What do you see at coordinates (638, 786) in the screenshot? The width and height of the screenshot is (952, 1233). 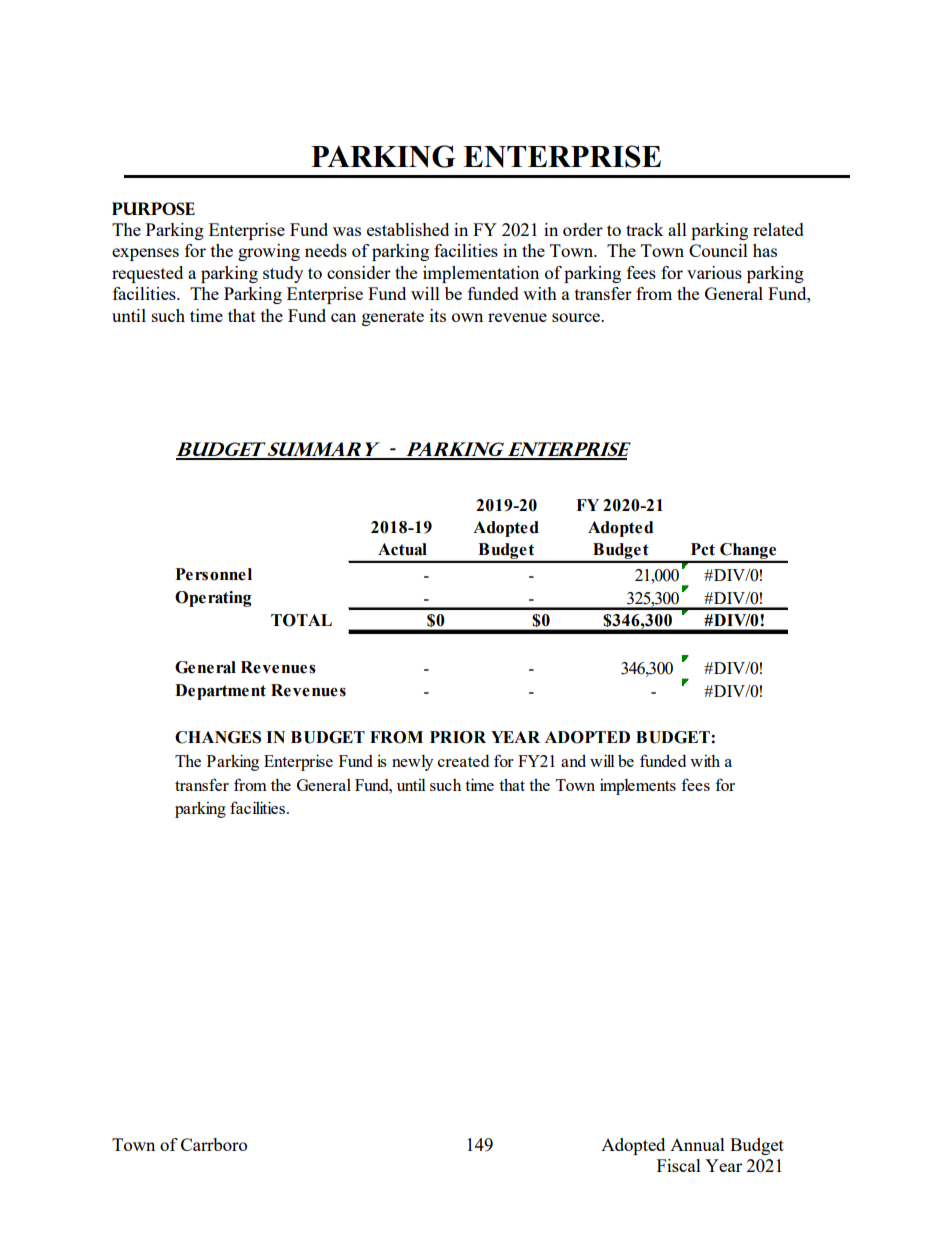 I see `implements` at bounding box center [638, 786].
